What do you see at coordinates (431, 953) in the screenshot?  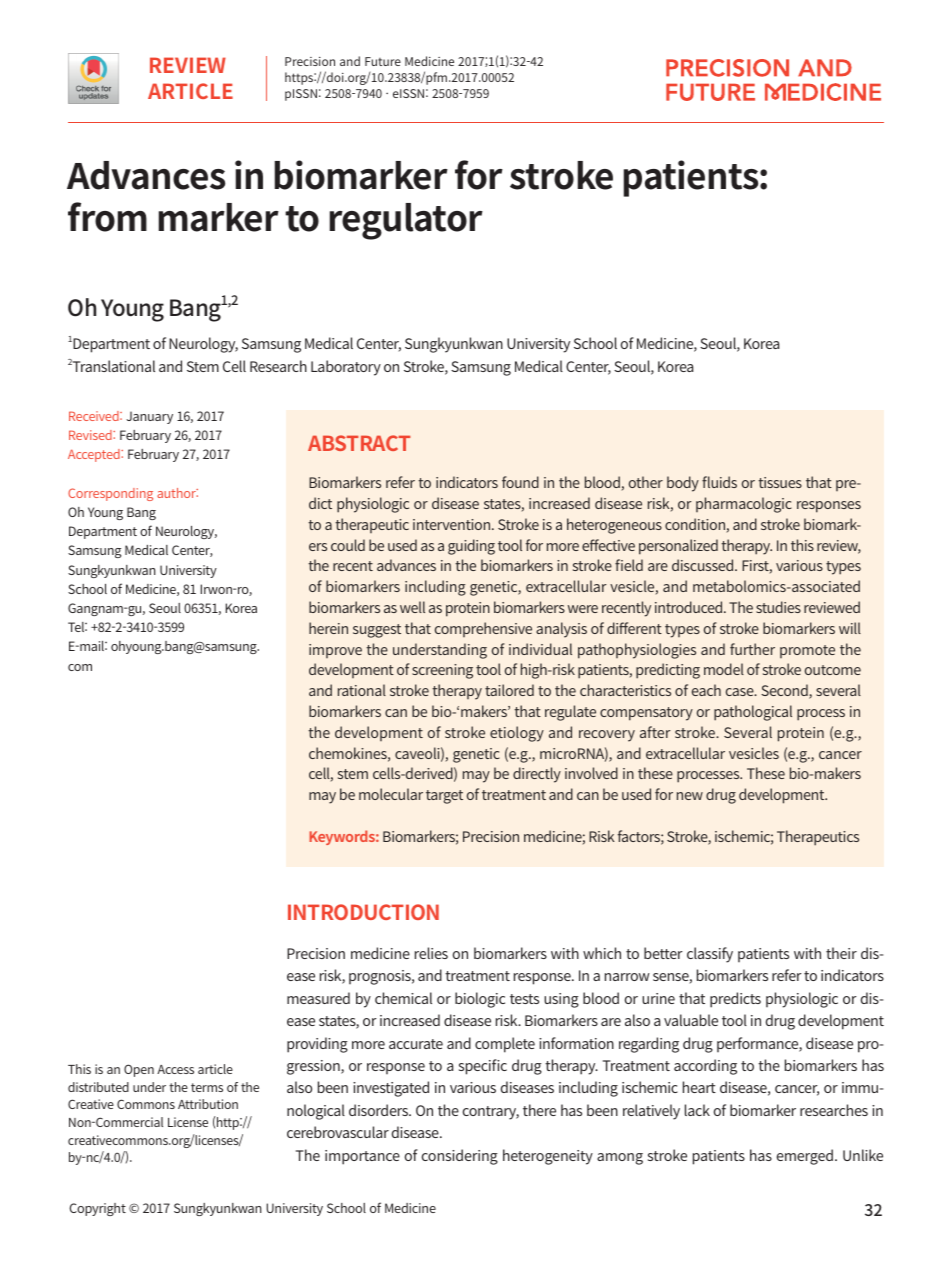 I see `relies` at bounding box center [431, 953].
